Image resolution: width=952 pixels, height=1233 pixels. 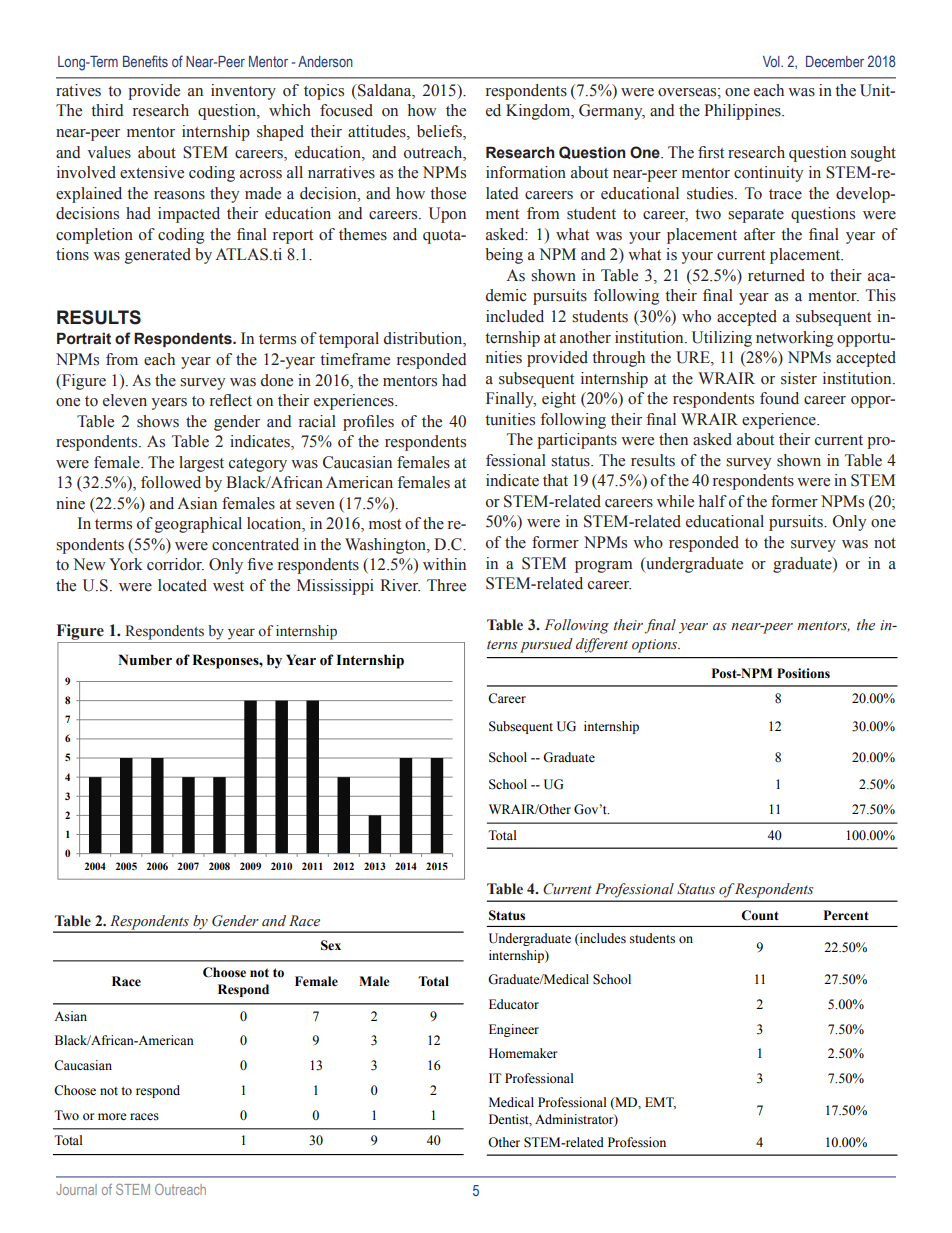 What do you see at coordinates (444, 564) in the page?
I see `within` at bounding box center [444, 564].
